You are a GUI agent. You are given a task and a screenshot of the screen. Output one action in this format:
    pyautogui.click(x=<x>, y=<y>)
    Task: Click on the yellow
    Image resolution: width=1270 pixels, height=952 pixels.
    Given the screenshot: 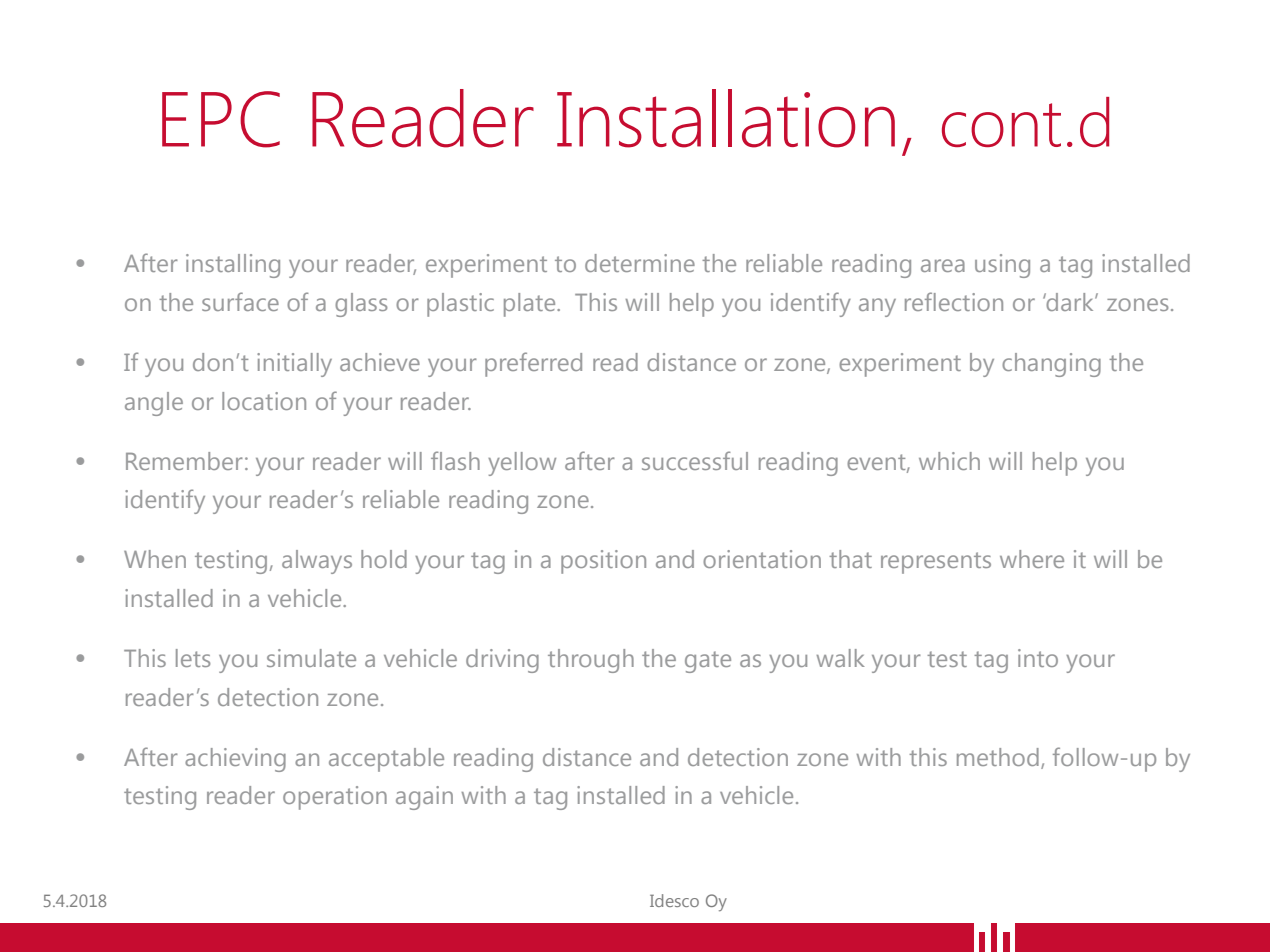 What is the action you would take?
    pyautogui.click(x=522, y=464)
